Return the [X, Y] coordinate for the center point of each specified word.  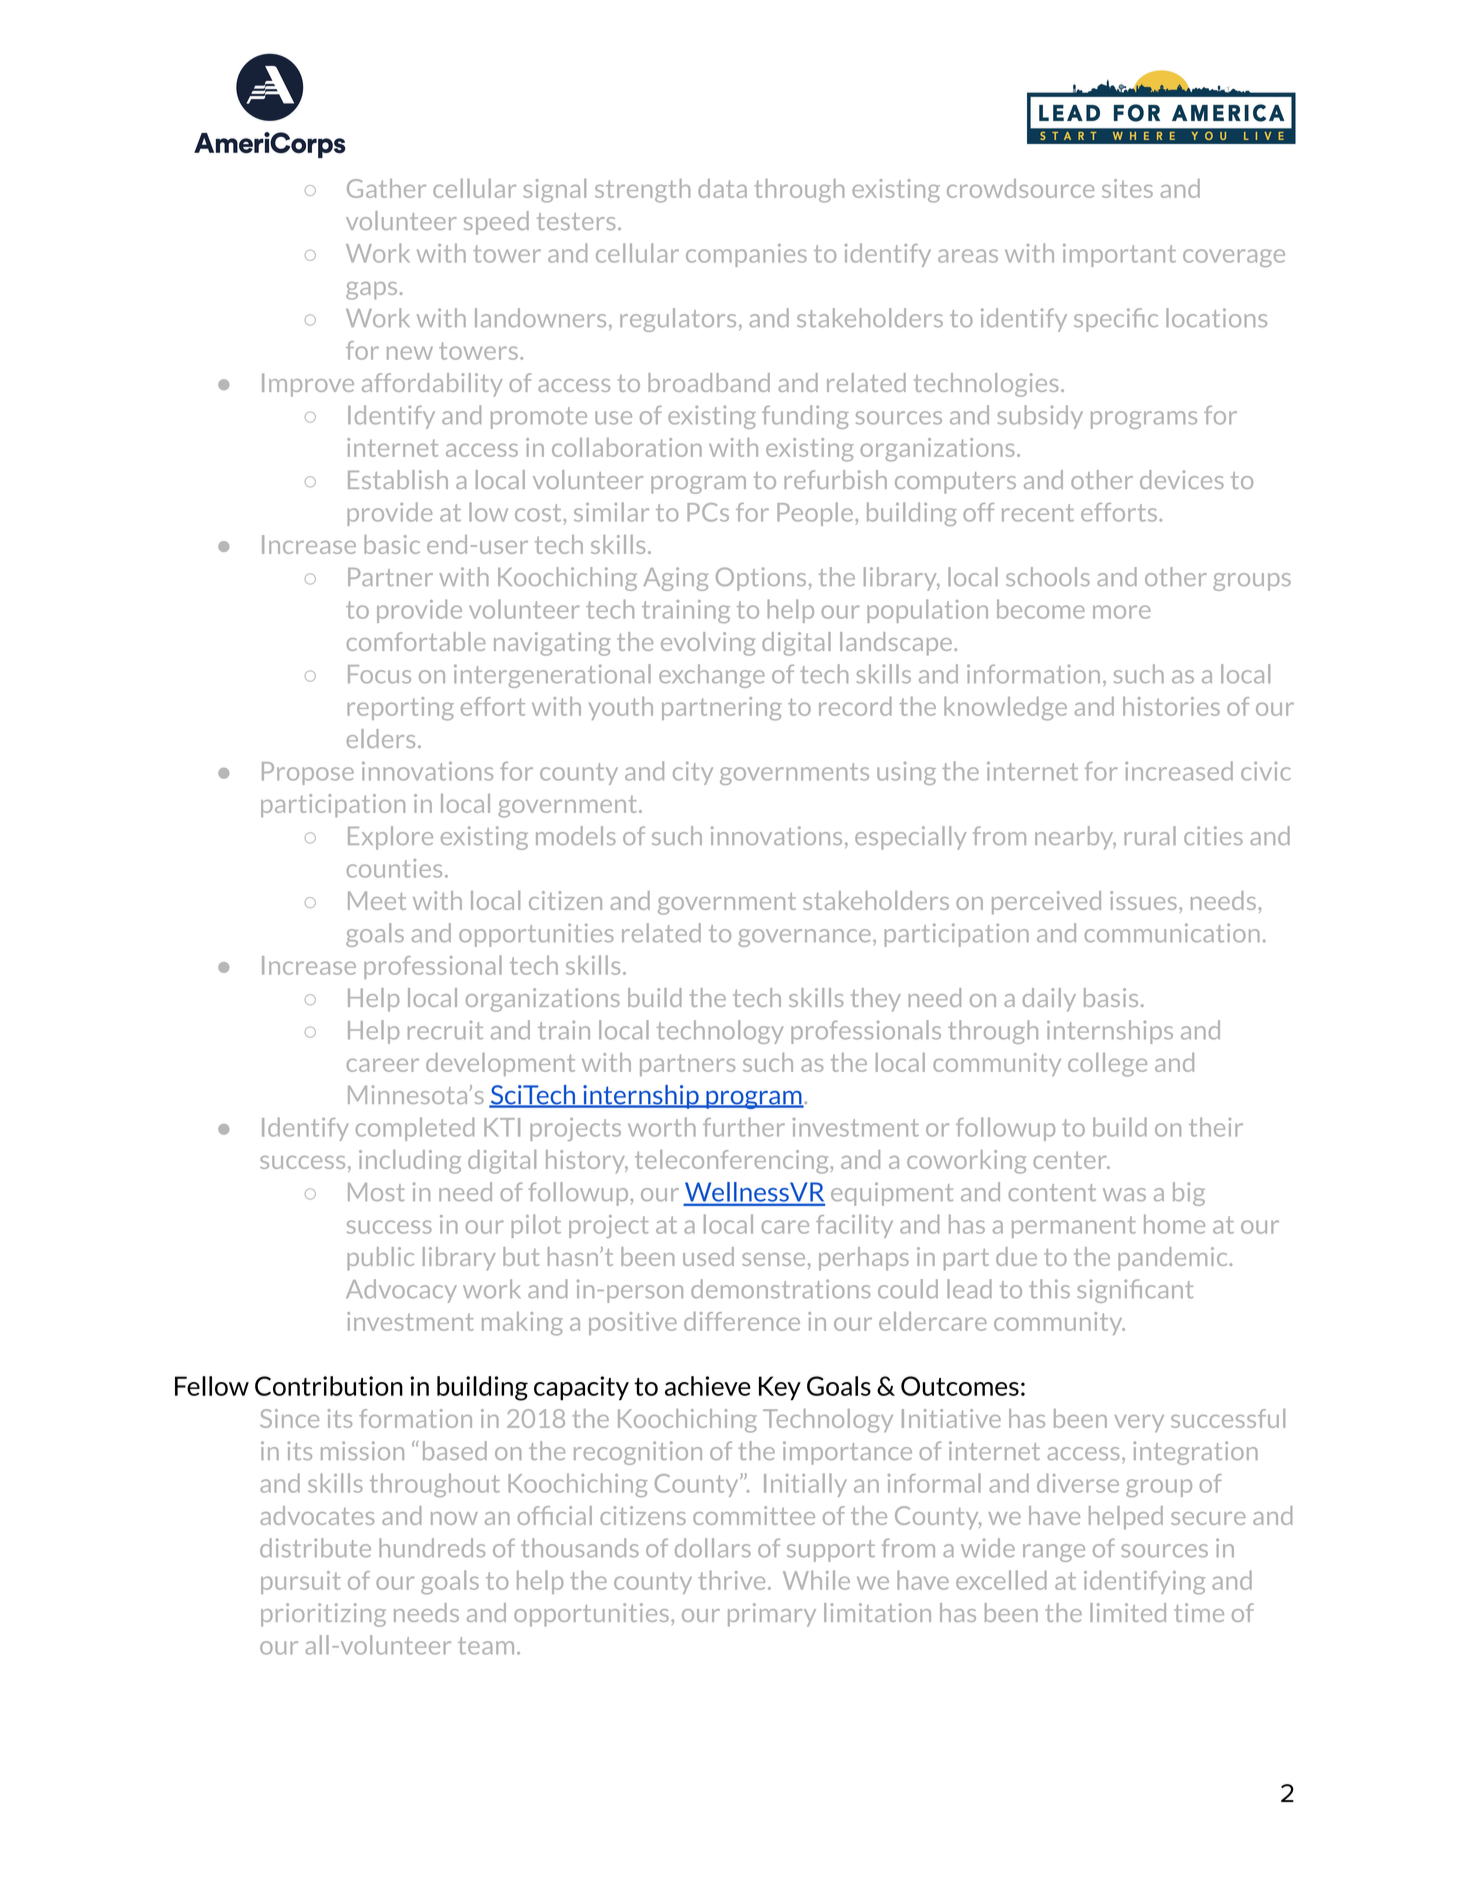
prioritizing [323, 1615]
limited [1128, 1612]
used [708, 1256]
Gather [386, 188]
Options [761, 579]
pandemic [1174, 1259]
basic [392, 544]
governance [804, 938]
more [1121, 612]
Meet [377, 900]
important [1119, 255]
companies [746, 255]
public [380, 1259]
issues [1143, 900]
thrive [731, 1580]
